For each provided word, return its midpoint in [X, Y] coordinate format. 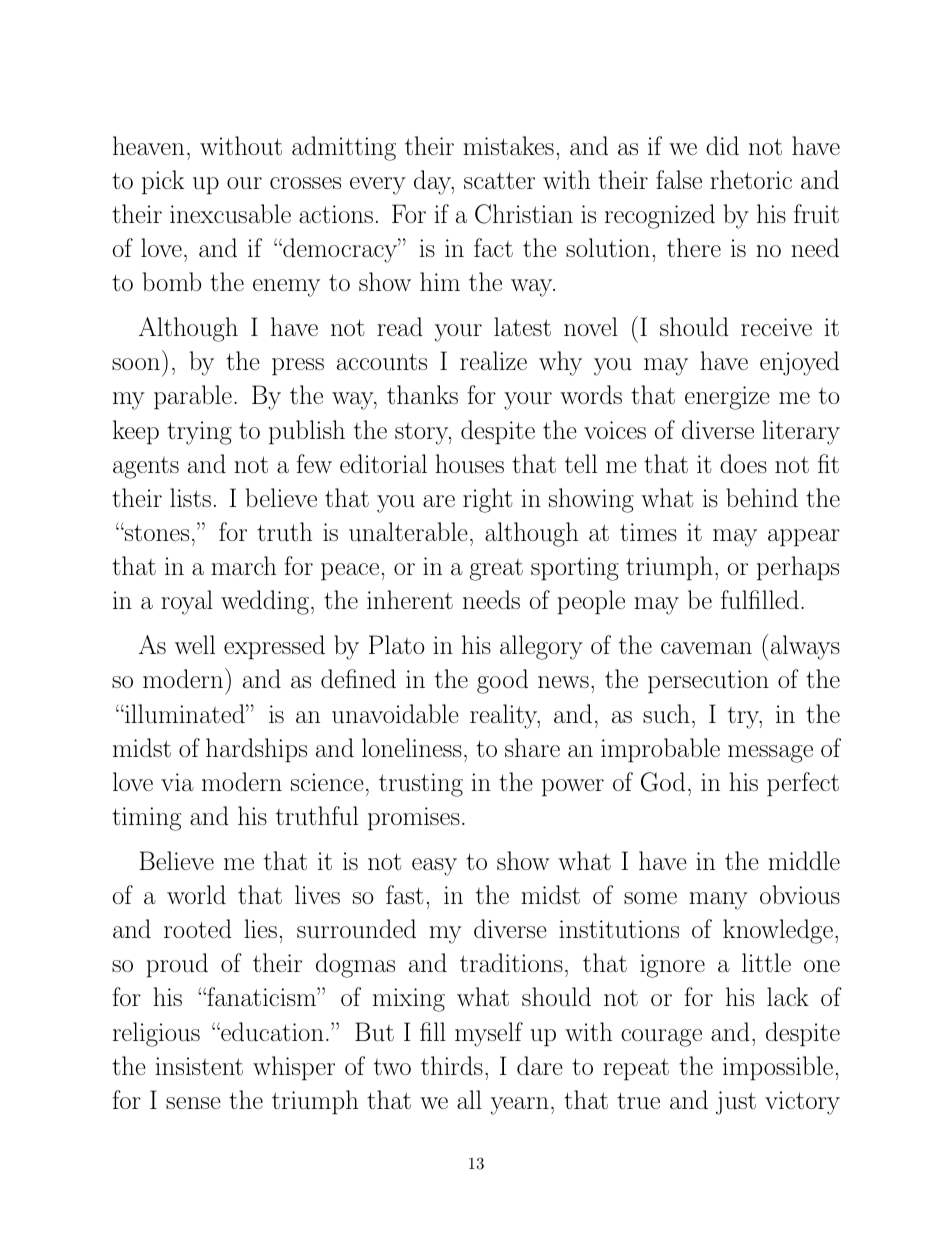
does [743, 463]
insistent [199, 1066]
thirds [452, 1065]
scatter [499, 180]
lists [190, 497]
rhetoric [751, 179]
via [177, 782]
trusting [421, 785]
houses [469, 463]
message [770, 754]
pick [163, 182]
